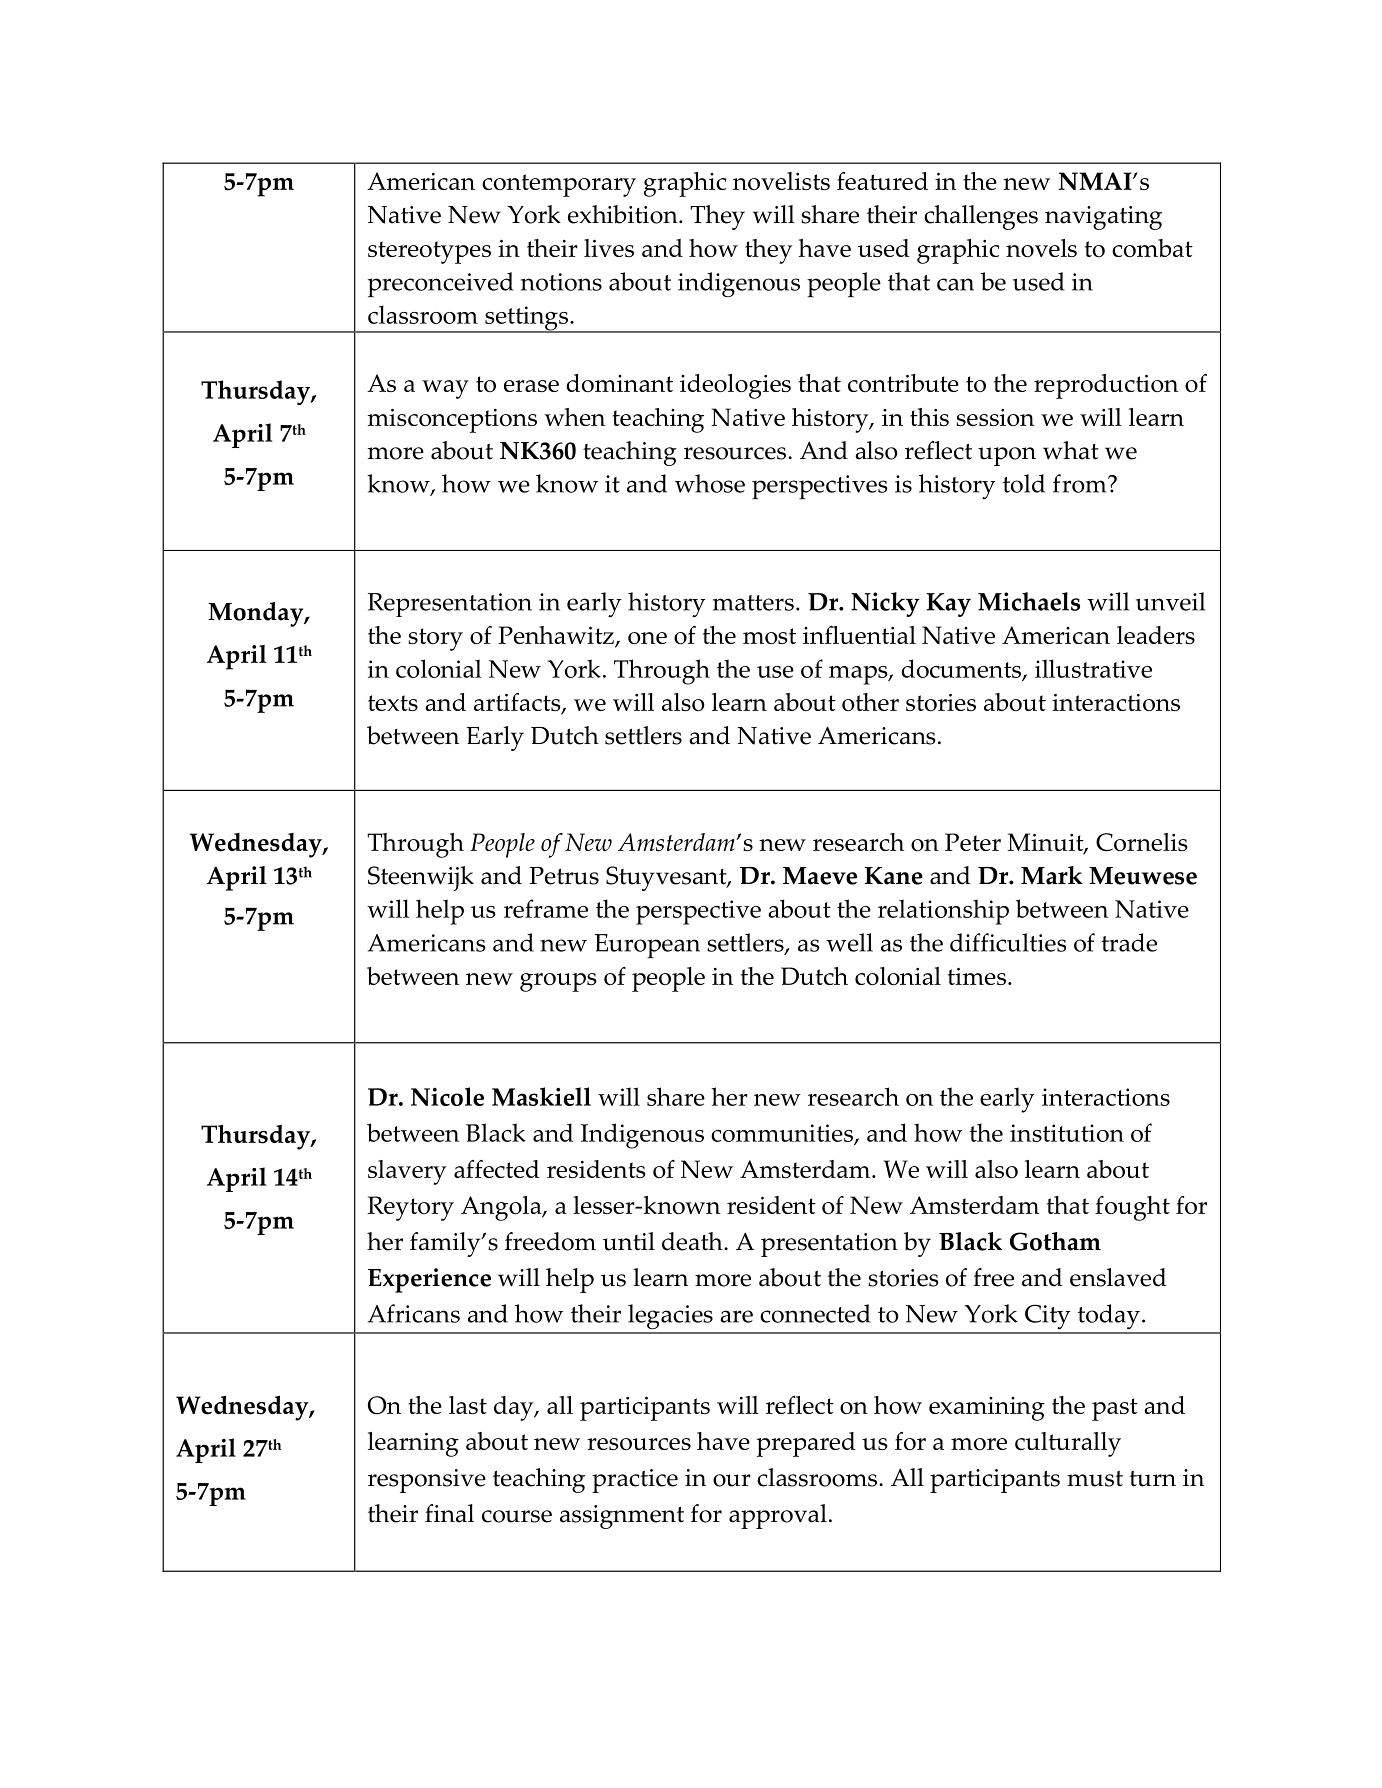  What do you see at coordinates (820, 876) in the screenshot?
I see `Maeve` at bounding box center [820, 876].
